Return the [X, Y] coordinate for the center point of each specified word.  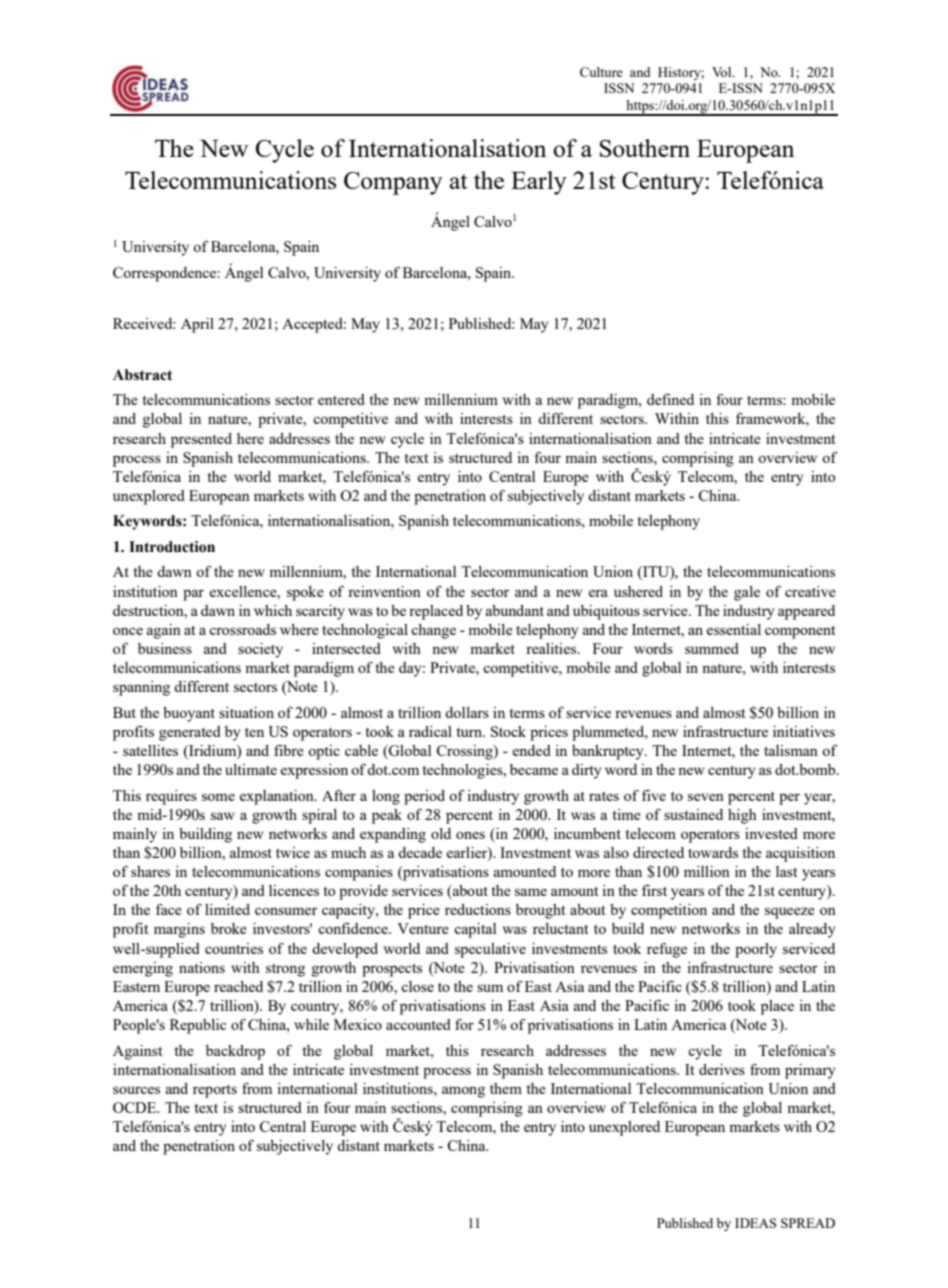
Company [393, 183]
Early [539, 183]
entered [341, 399]
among [463, 1092]
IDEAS [756, 1223]
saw [223, 816]
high [742, 816]
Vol [723, 72]
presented [201, 440]
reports [215, 1091]
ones [470, 835]
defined [670, 399]
